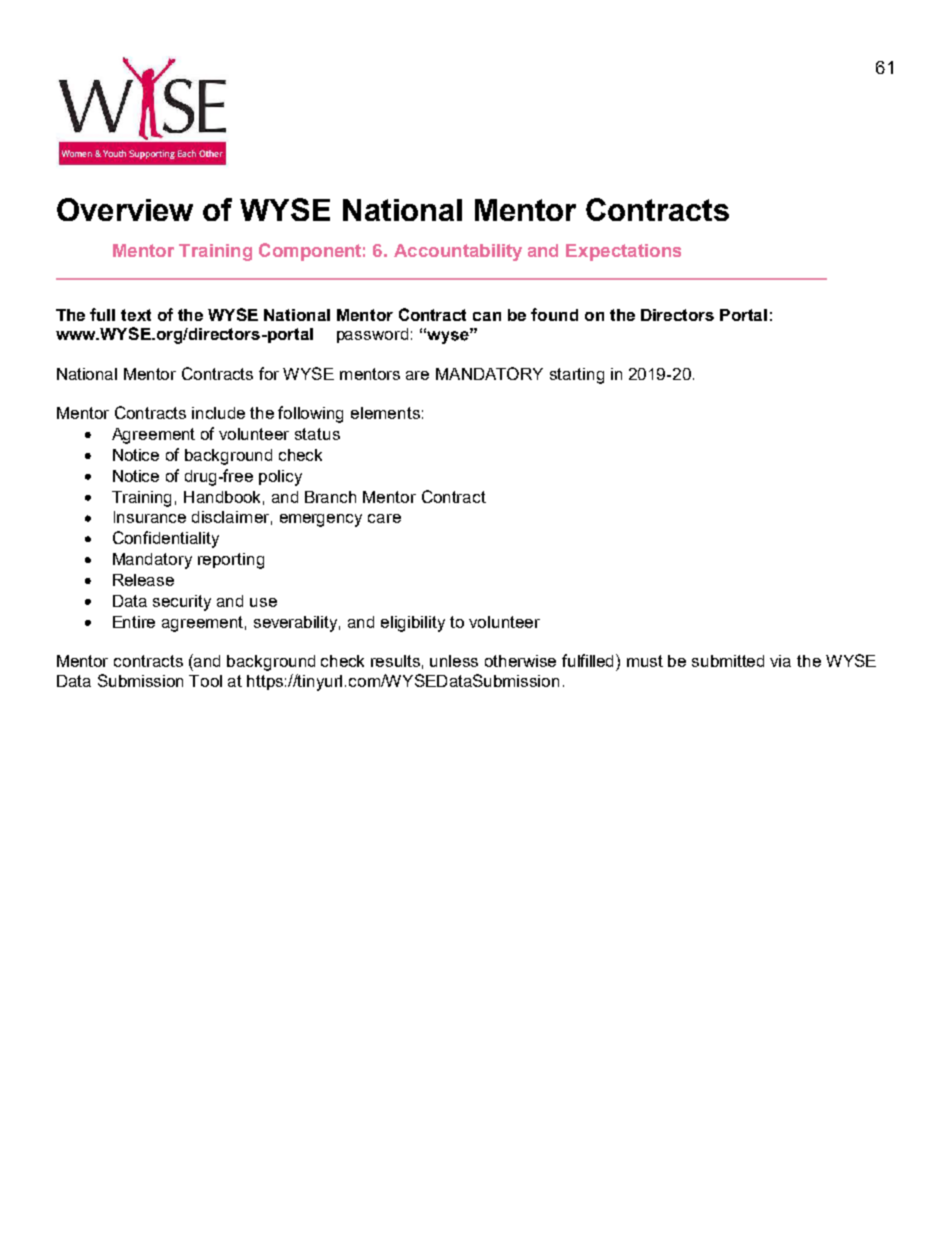  I want to click on Tool, so click(205, 681).
